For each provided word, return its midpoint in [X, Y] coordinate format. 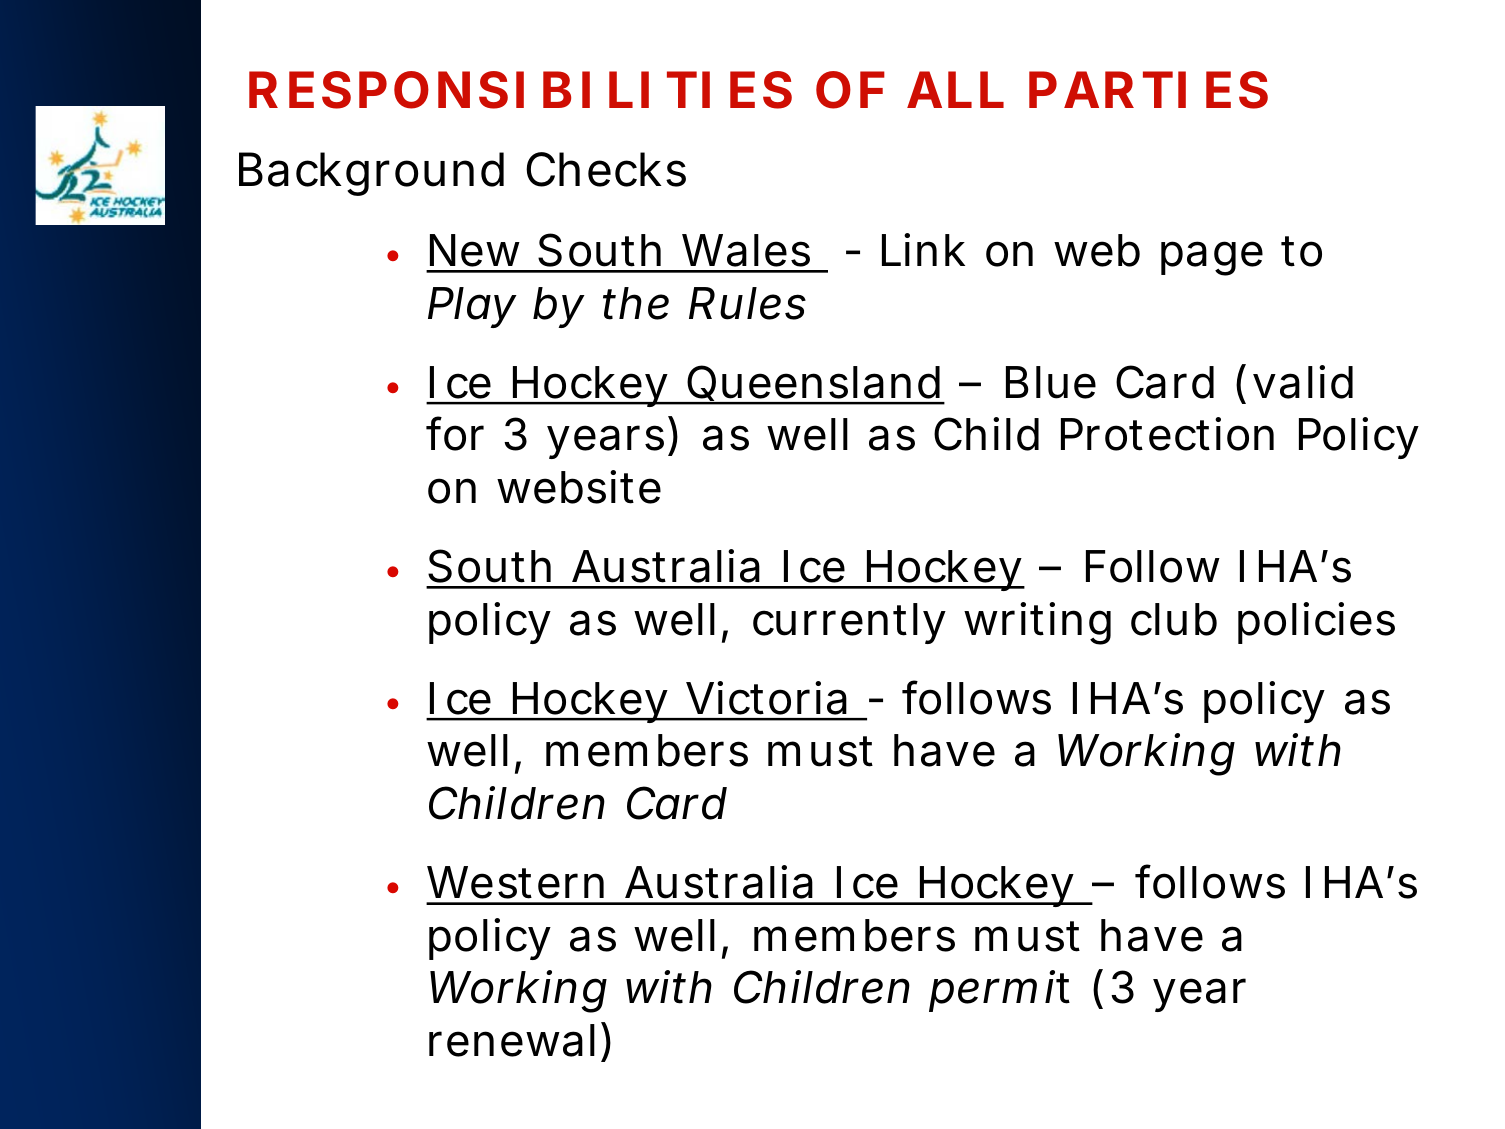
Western [515, 882]
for [455, 434]
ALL [955, 89]
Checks [606, 169]
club [1174, 619]
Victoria [766, 698]
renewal [512, 1040]
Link [923, 249]
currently [849, 623]
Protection [1167, 434]
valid [1303, 382]
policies [1316, 623]
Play [472, 307]
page [1212, 258]
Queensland [813, 383]
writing [1037, 623]
